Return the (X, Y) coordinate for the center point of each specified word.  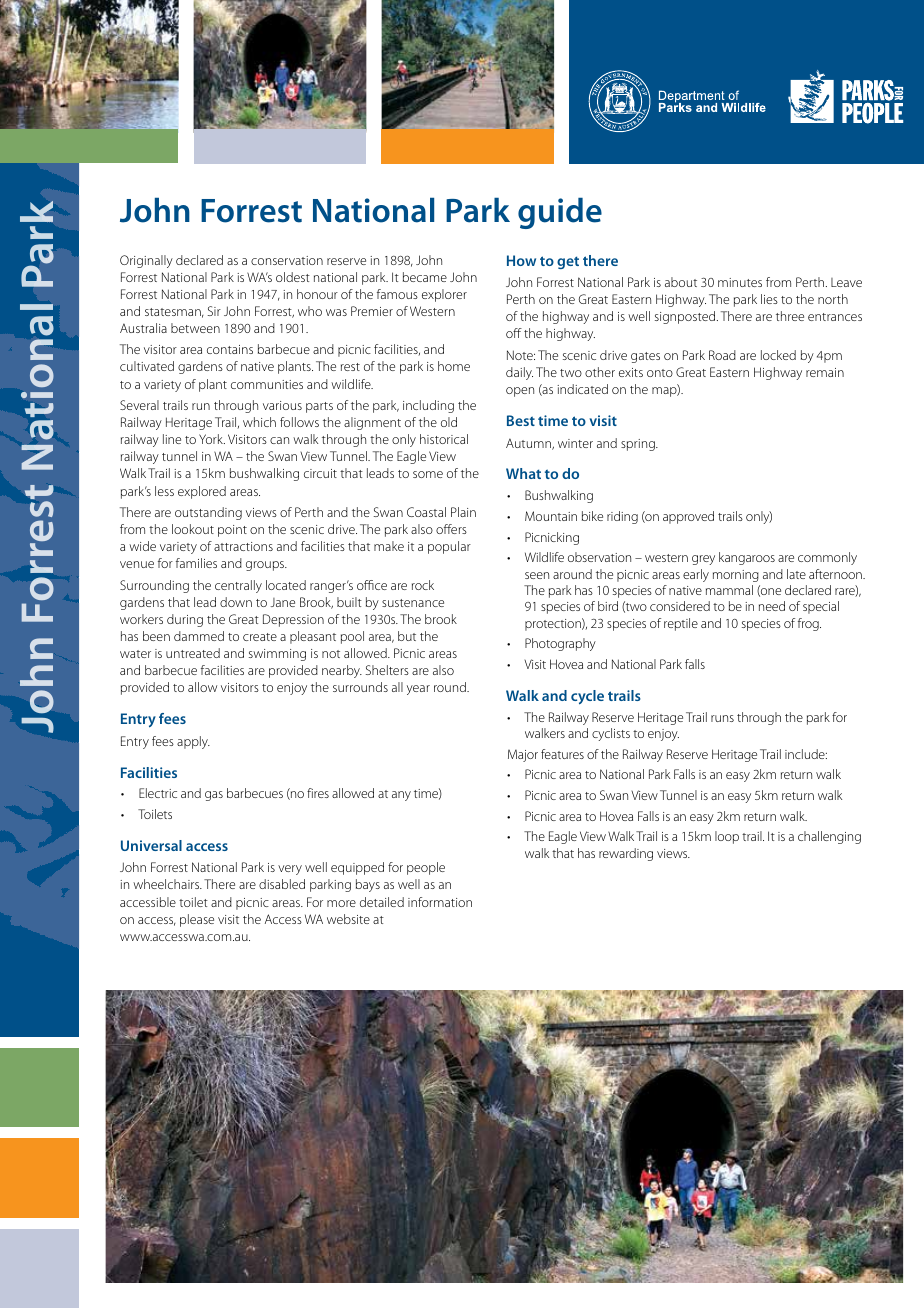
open (520, 392)
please (197, 920)
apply (193, 742)
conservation (287, 260)
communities (267, 384)
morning (736, 576)
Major (523, 755)
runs (722, 718)
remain (825, 372)
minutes (740, 282)
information (440, 902)
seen (537, 575)
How (521, 260)
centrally (238, 586)
